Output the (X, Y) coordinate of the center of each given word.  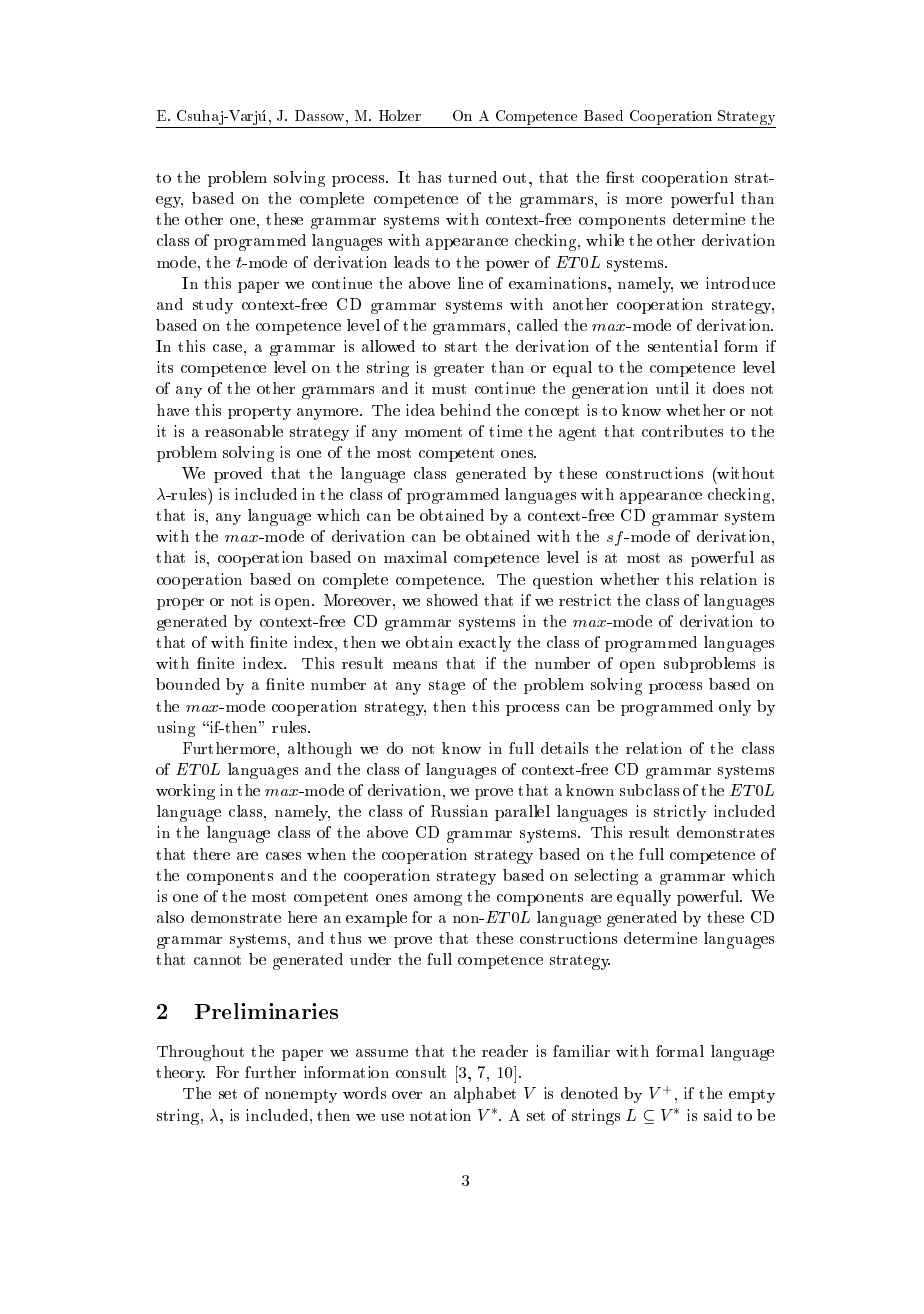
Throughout (200, 1053)
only (735, 708)
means (415, 665)
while (605, 240)
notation (440, 1115)
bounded (188, 684)
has (429, 177)
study (213, 306)
